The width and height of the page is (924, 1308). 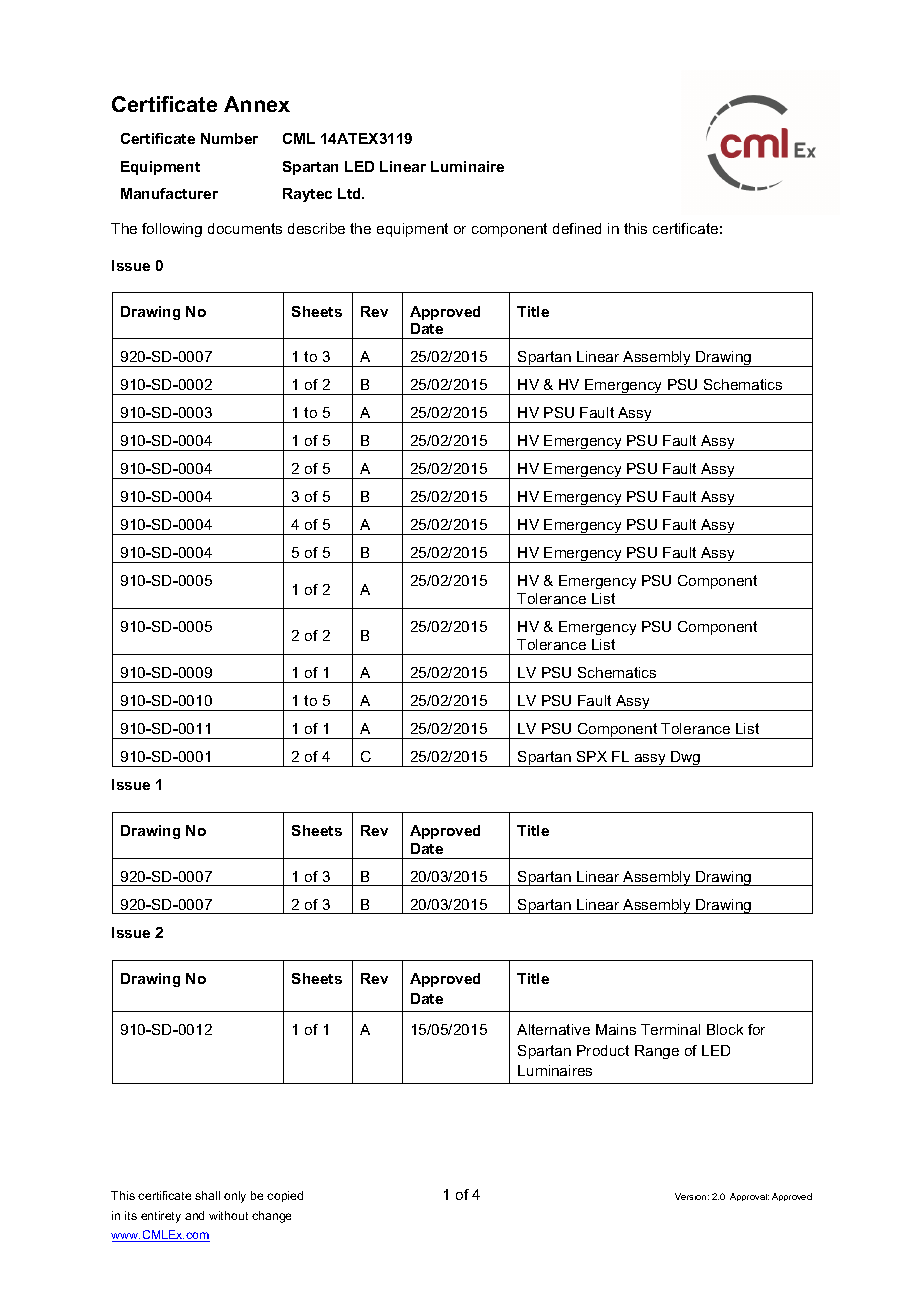 I want to click on describe, so click(x=316, y=228).
